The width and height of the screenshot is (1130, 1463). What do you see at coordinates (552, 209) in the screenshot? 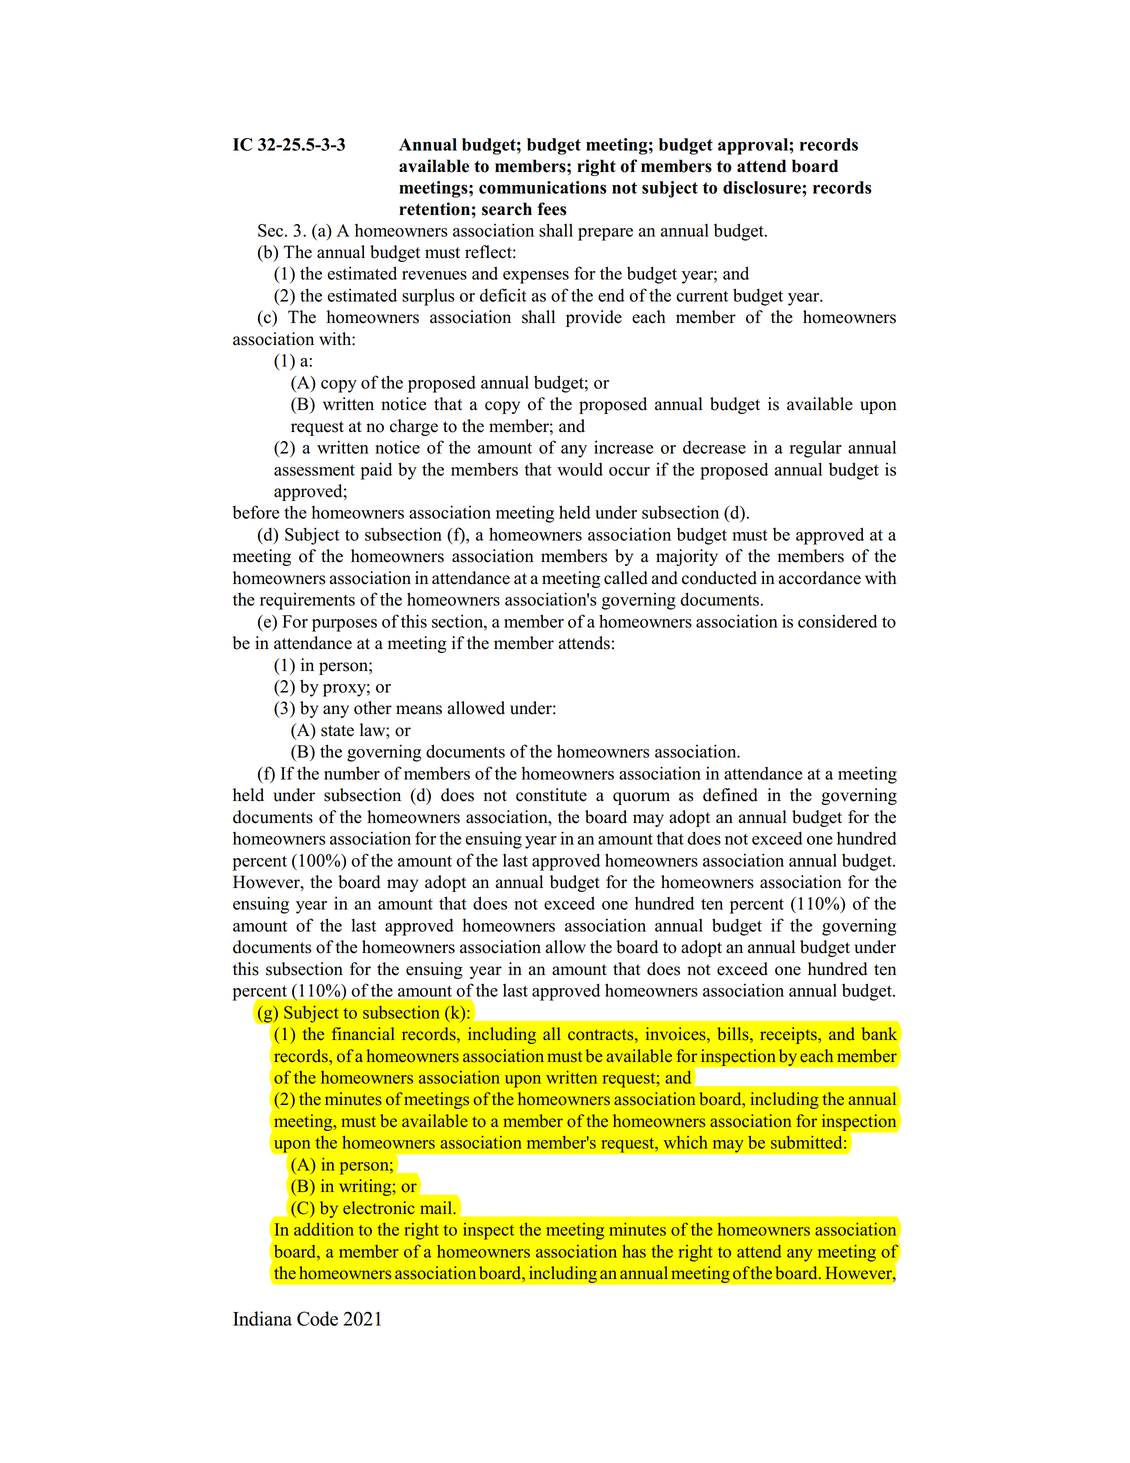
I see `fees` at bounding box center [552, 209].
